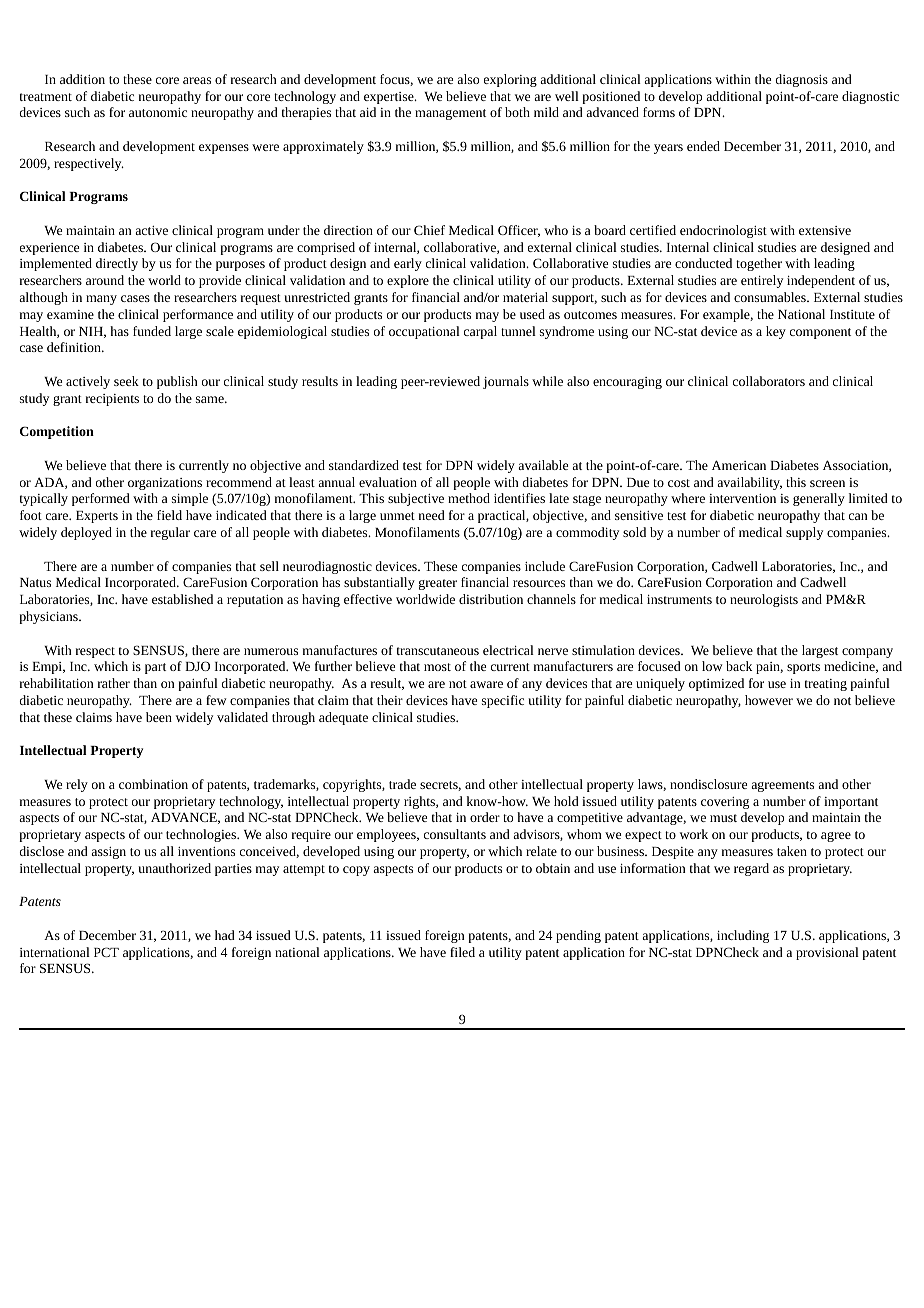 Image resolution: width=924 pixels, height=1308 pixels. I want to click on management, so click(450, 114).
